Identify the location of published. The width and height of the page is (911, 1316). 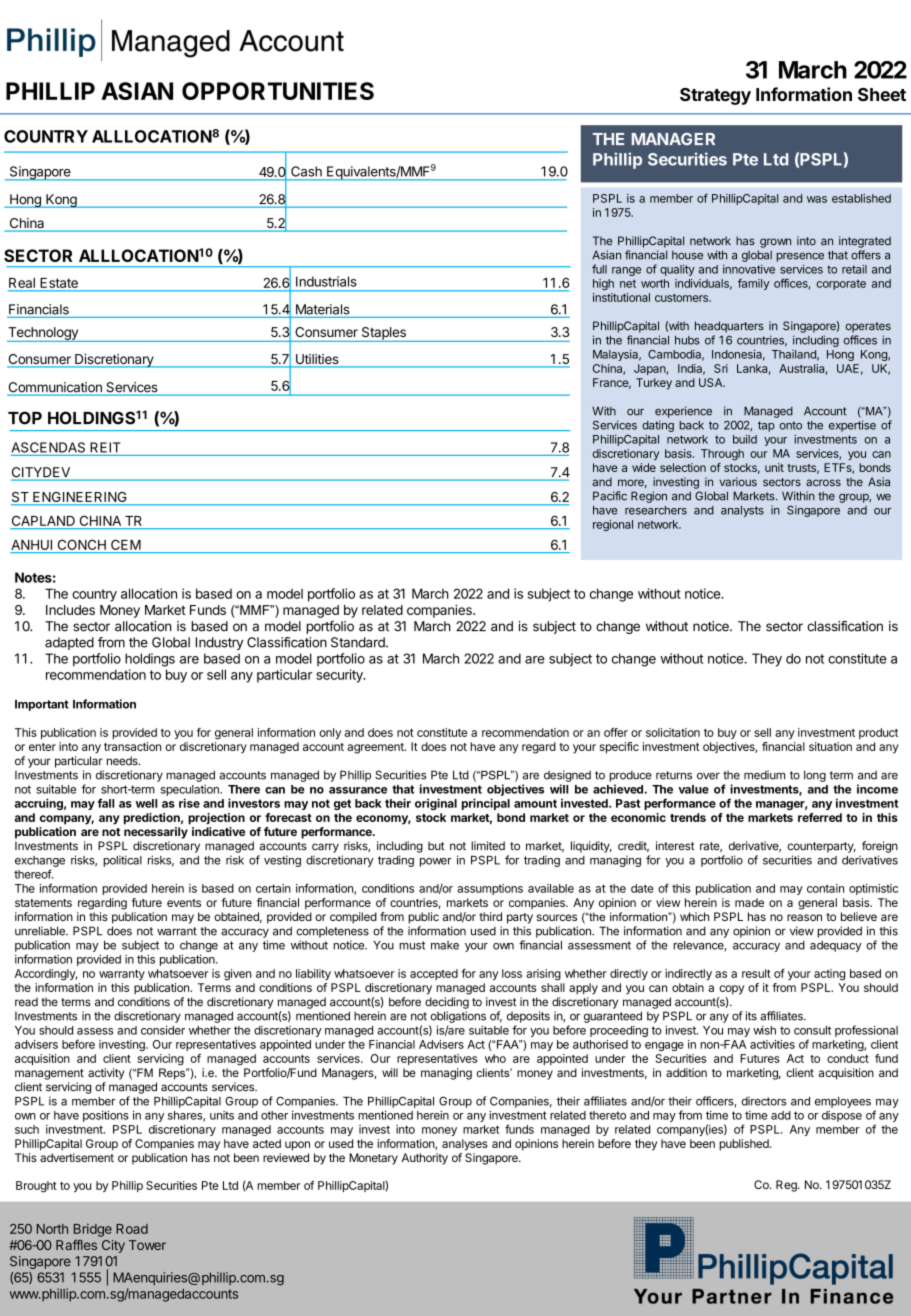
(745, 1145).
